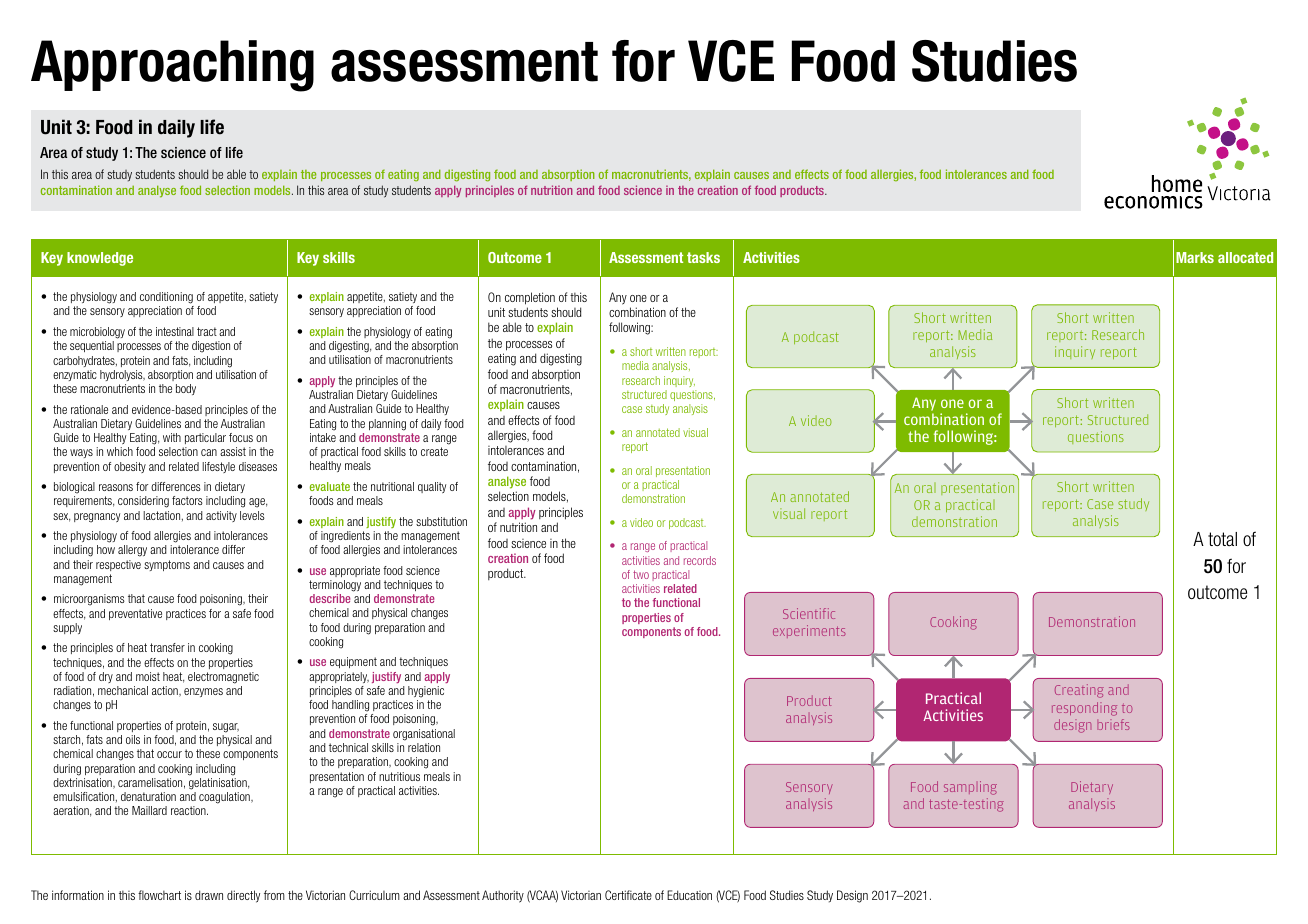 The width and height of the screenshot is (1308, 924). I want to click on sampling, so click(970, 788).
